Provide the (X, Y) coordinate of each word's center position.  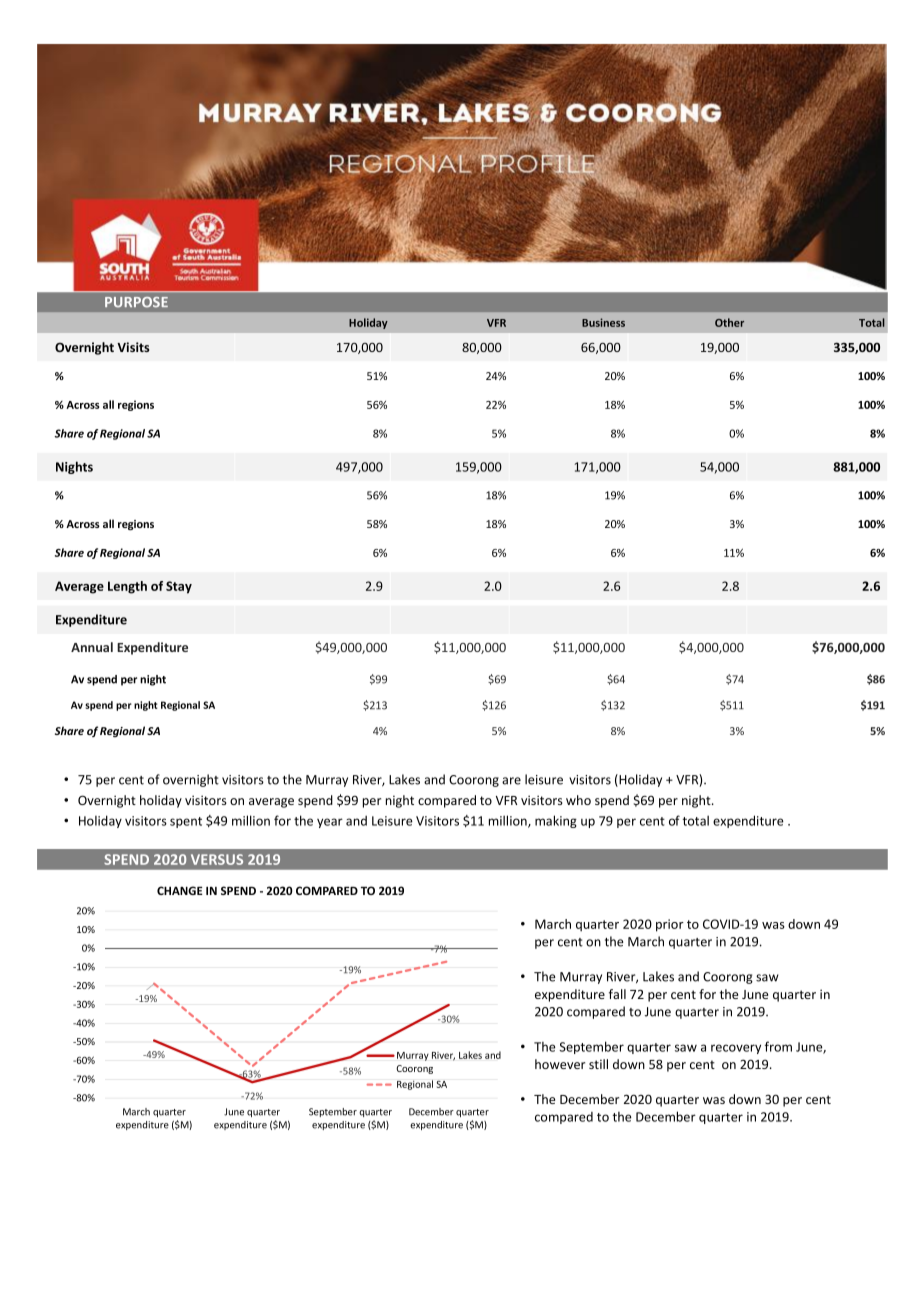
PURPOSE (136, 302)
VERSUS (217, 859)
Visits (133, 347)
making (556, 821)
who (578, 800)
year (330, 823)
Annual (92, 647)
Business (603, 322)
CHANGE (180, 890)
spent (186, 822)
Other (729, 322)
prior (670, 925)
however (560, 1064)
